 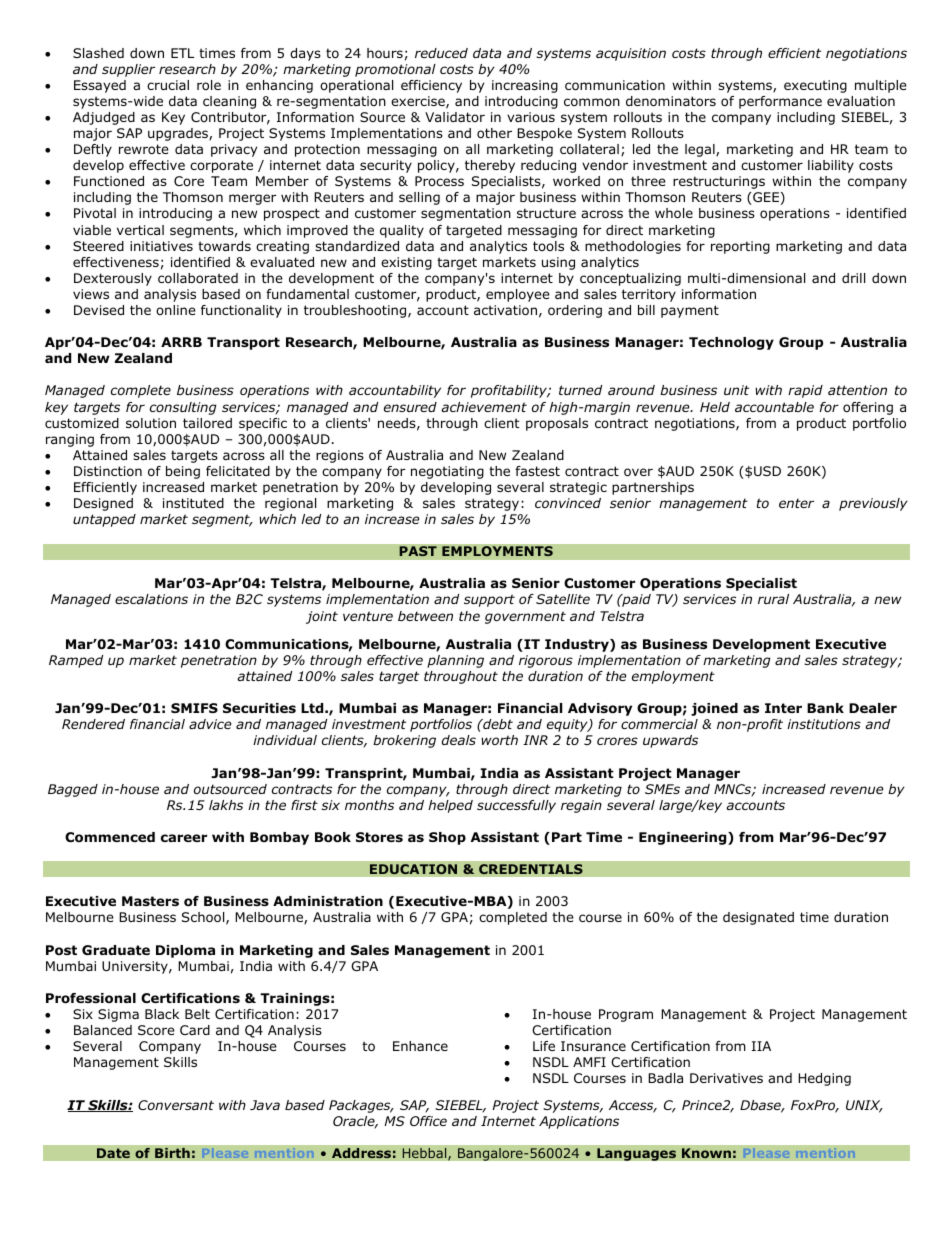 I want to click on performance, so click(x=780, y=102).
